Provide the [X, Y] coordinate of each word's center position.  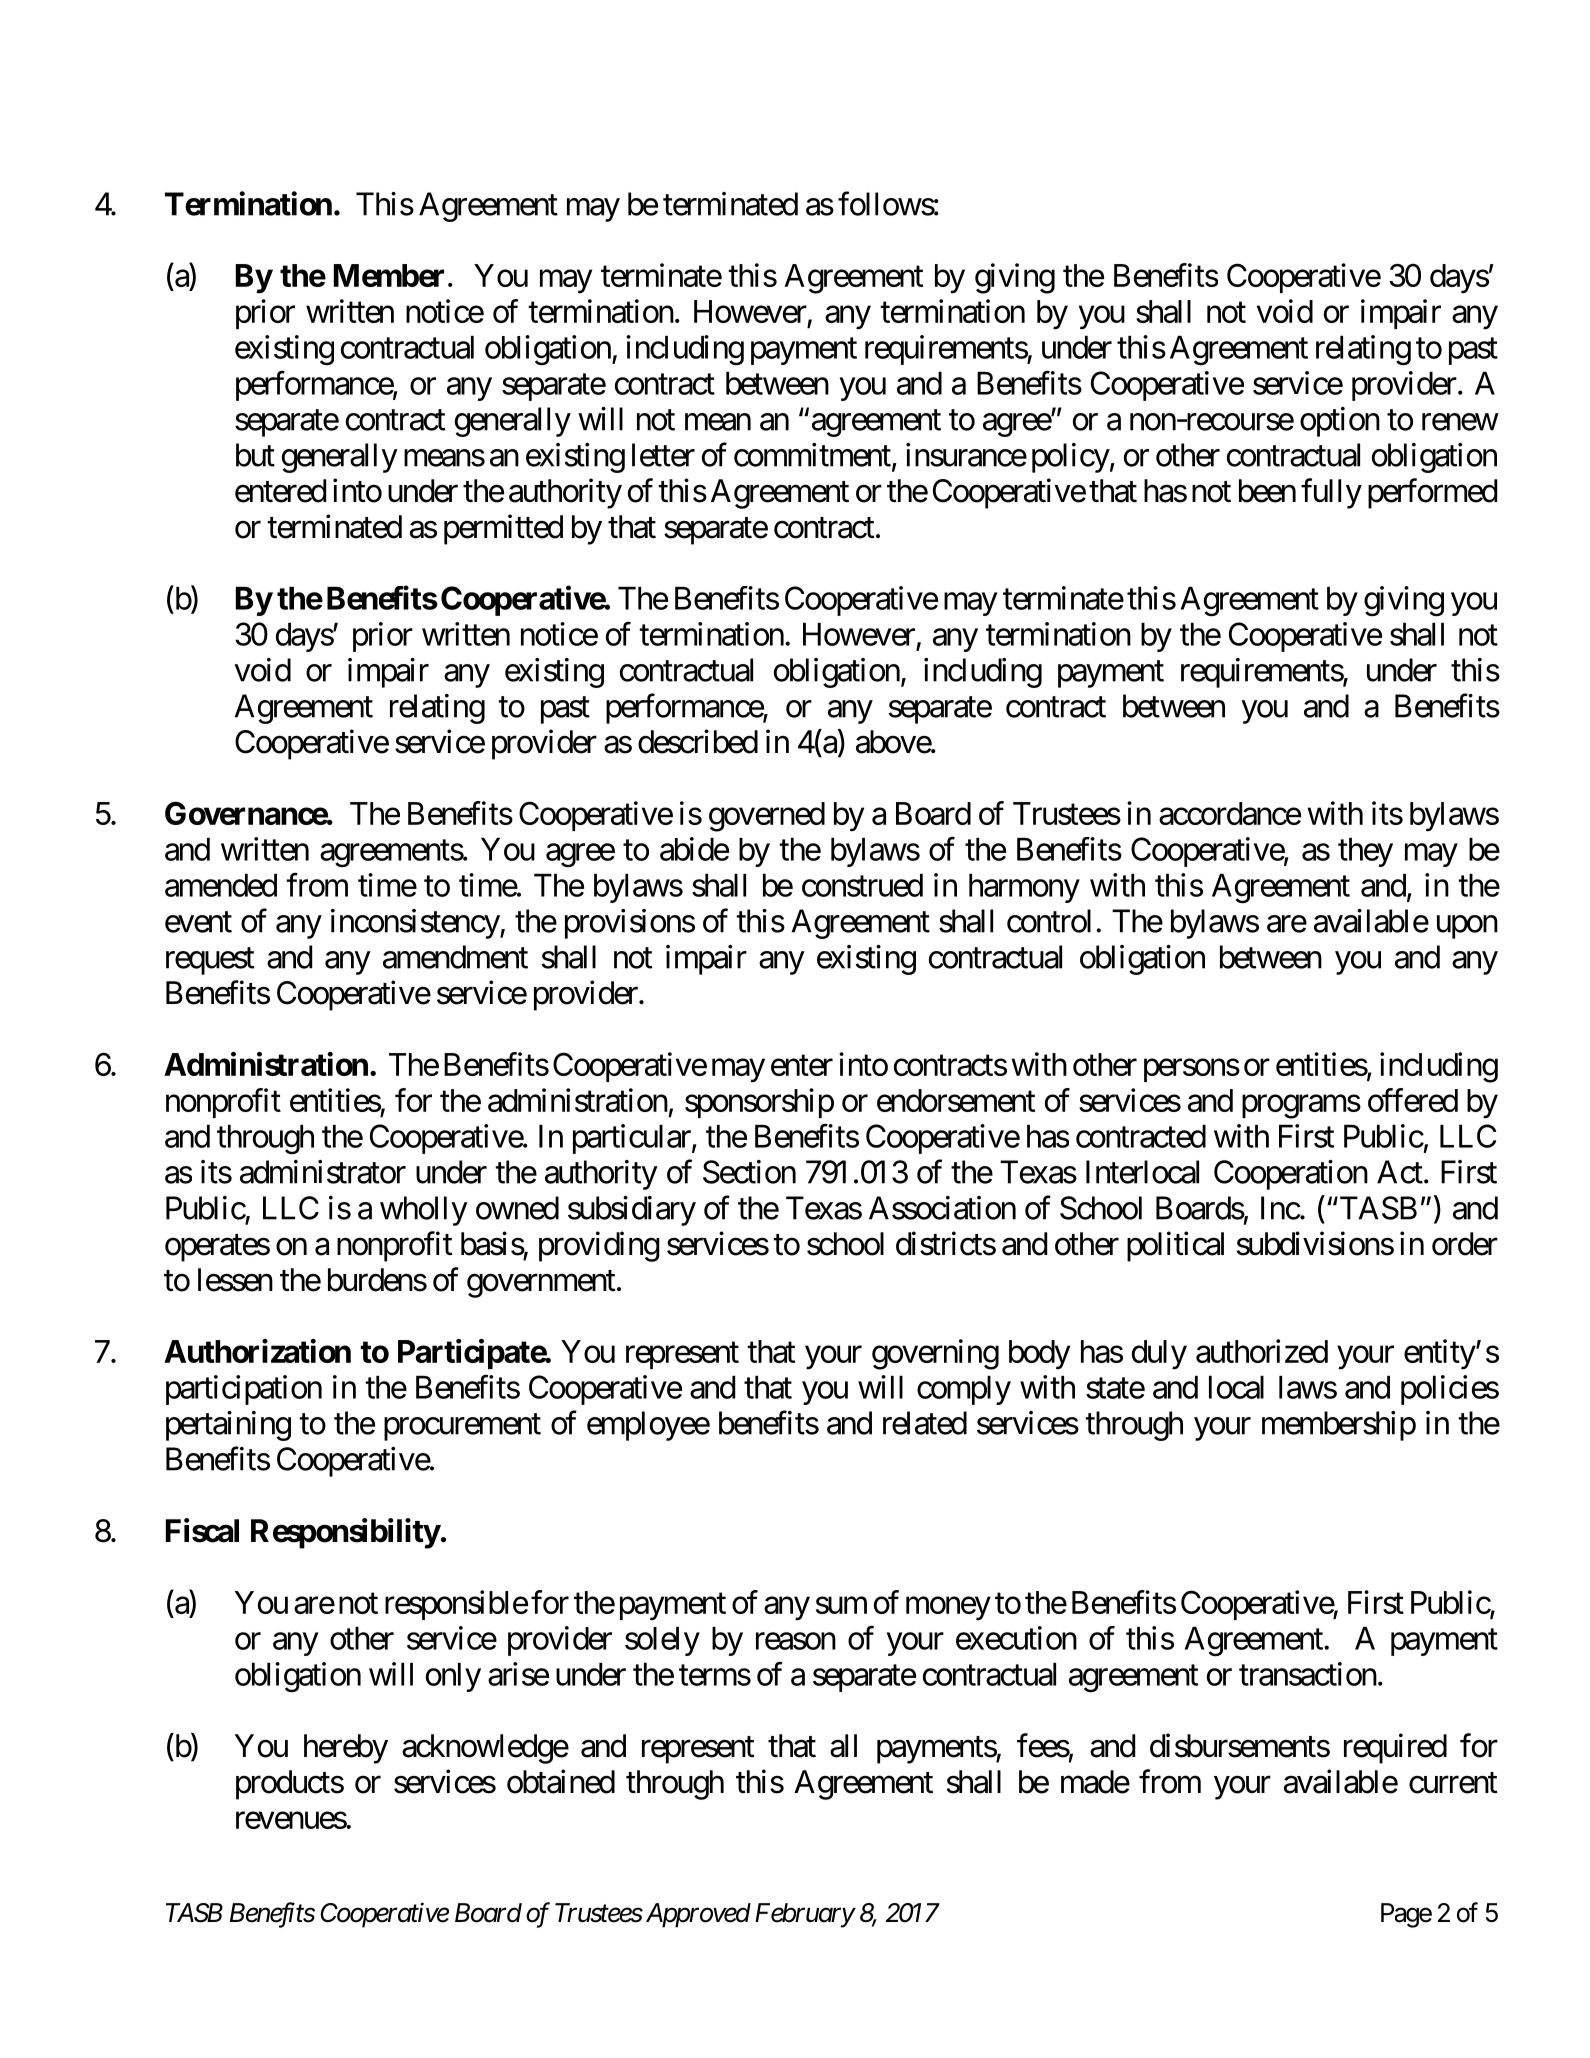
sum [841, 1605]
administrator [323, 1172]
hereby [346, 1749]
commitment [813, 456]
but [255, 455]
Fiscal [202, 1530]
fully [1331, 493]
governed [767, 817]
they [1365, 852]
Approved [698, 1915]
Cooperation [1291, 1175]
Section [749, 1172]
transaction [1308, 1674]
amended [221, 885]
